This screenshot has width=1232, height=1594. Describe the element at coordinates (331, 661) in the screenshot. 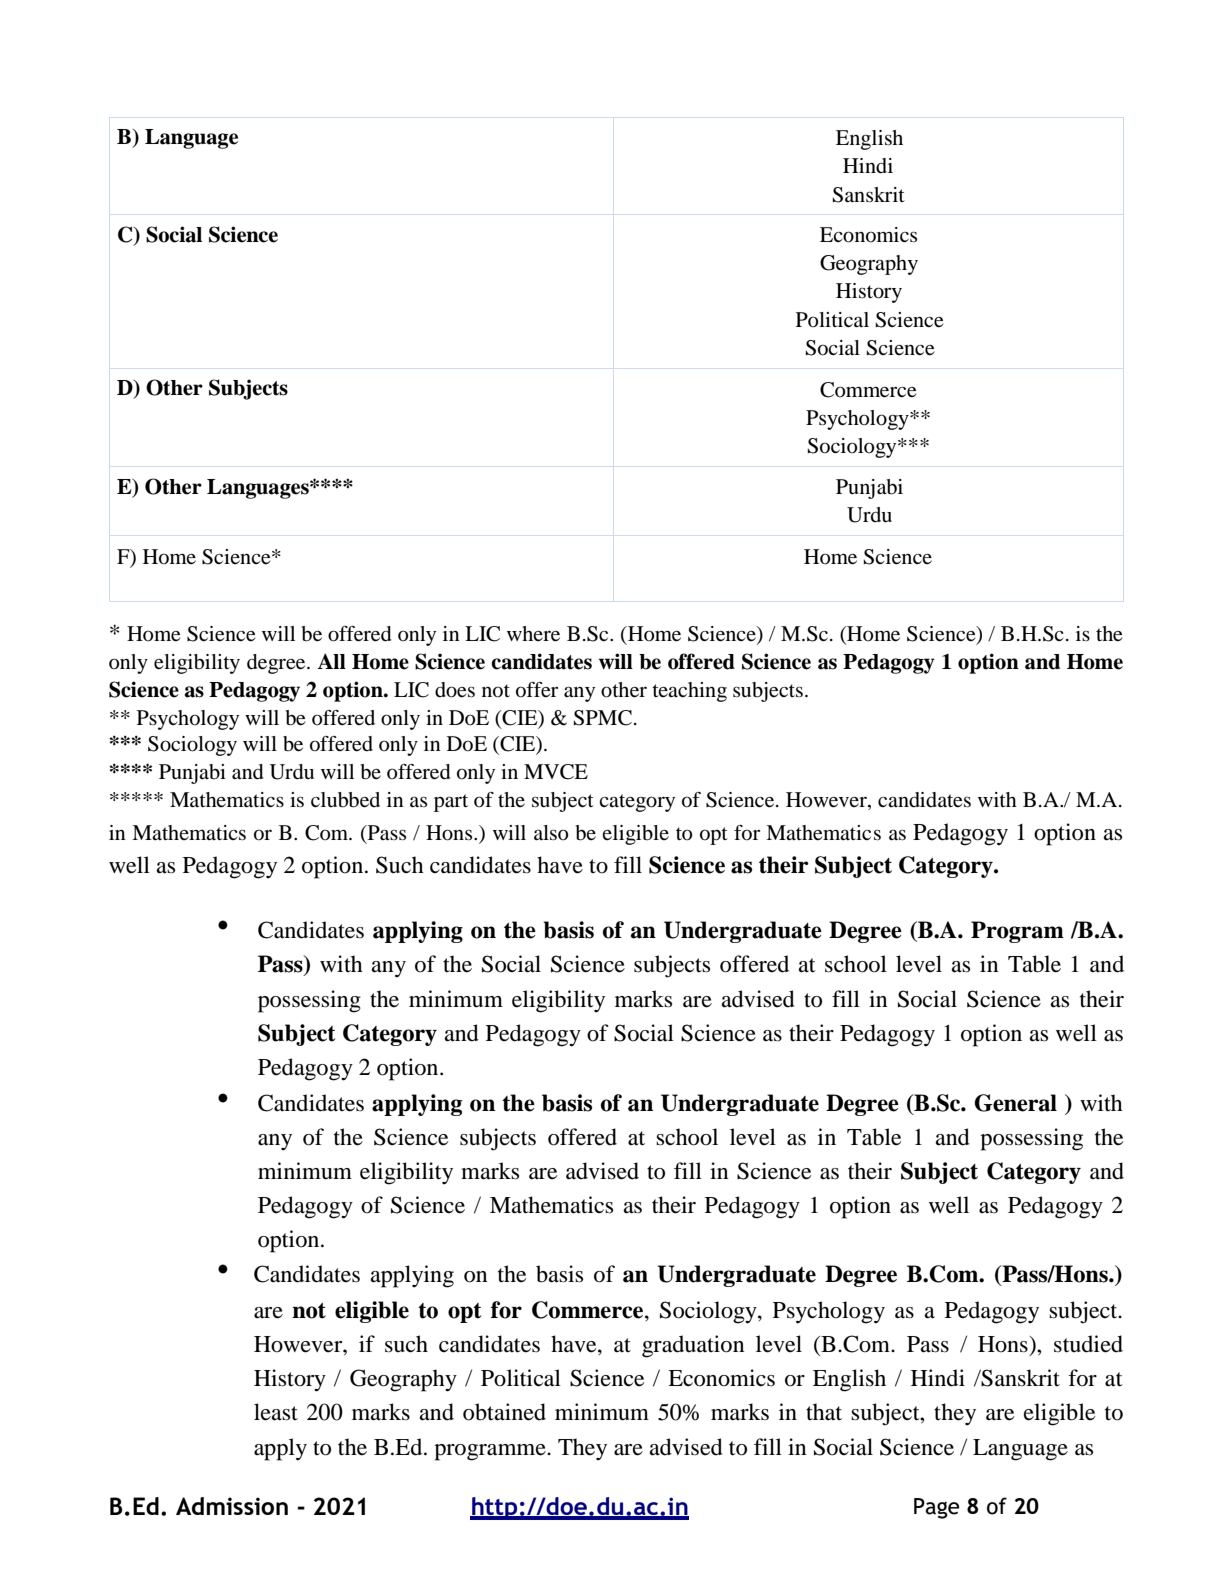

I see `All` at that location.
